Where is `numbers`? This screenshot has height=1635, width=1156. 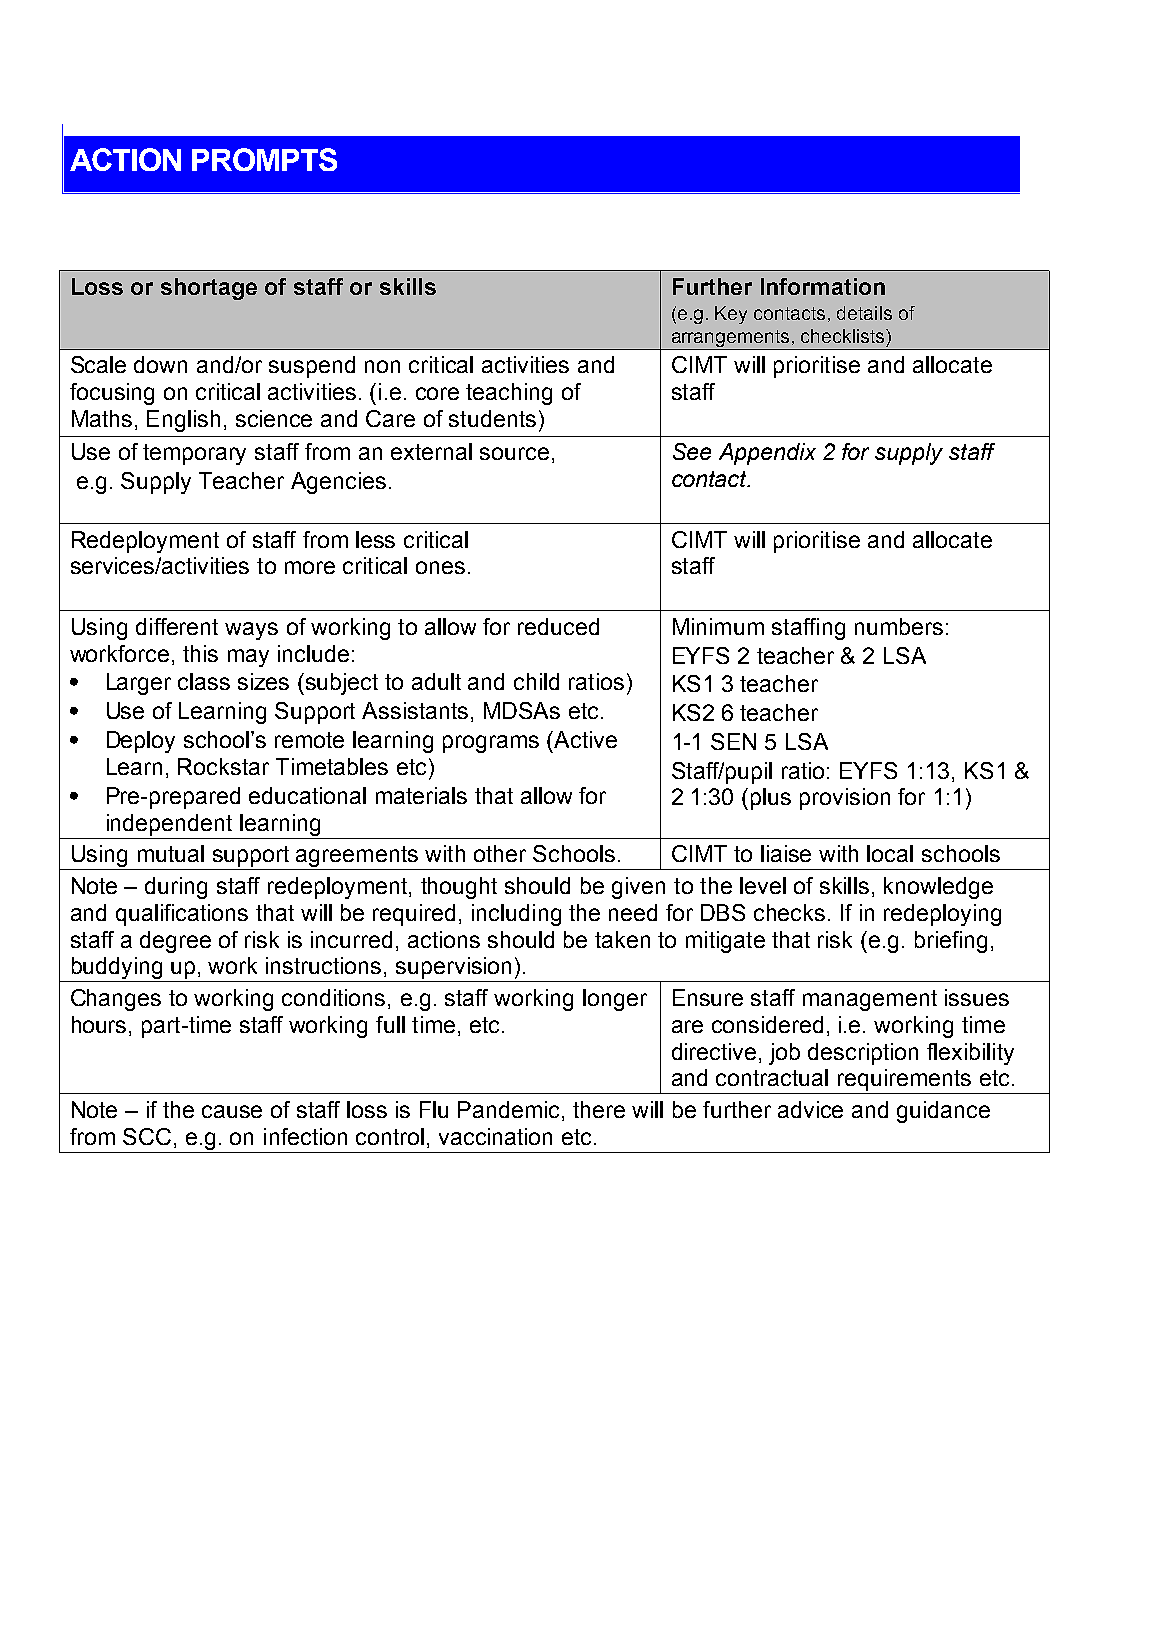 numbers is located at coordinates (899, 626).
